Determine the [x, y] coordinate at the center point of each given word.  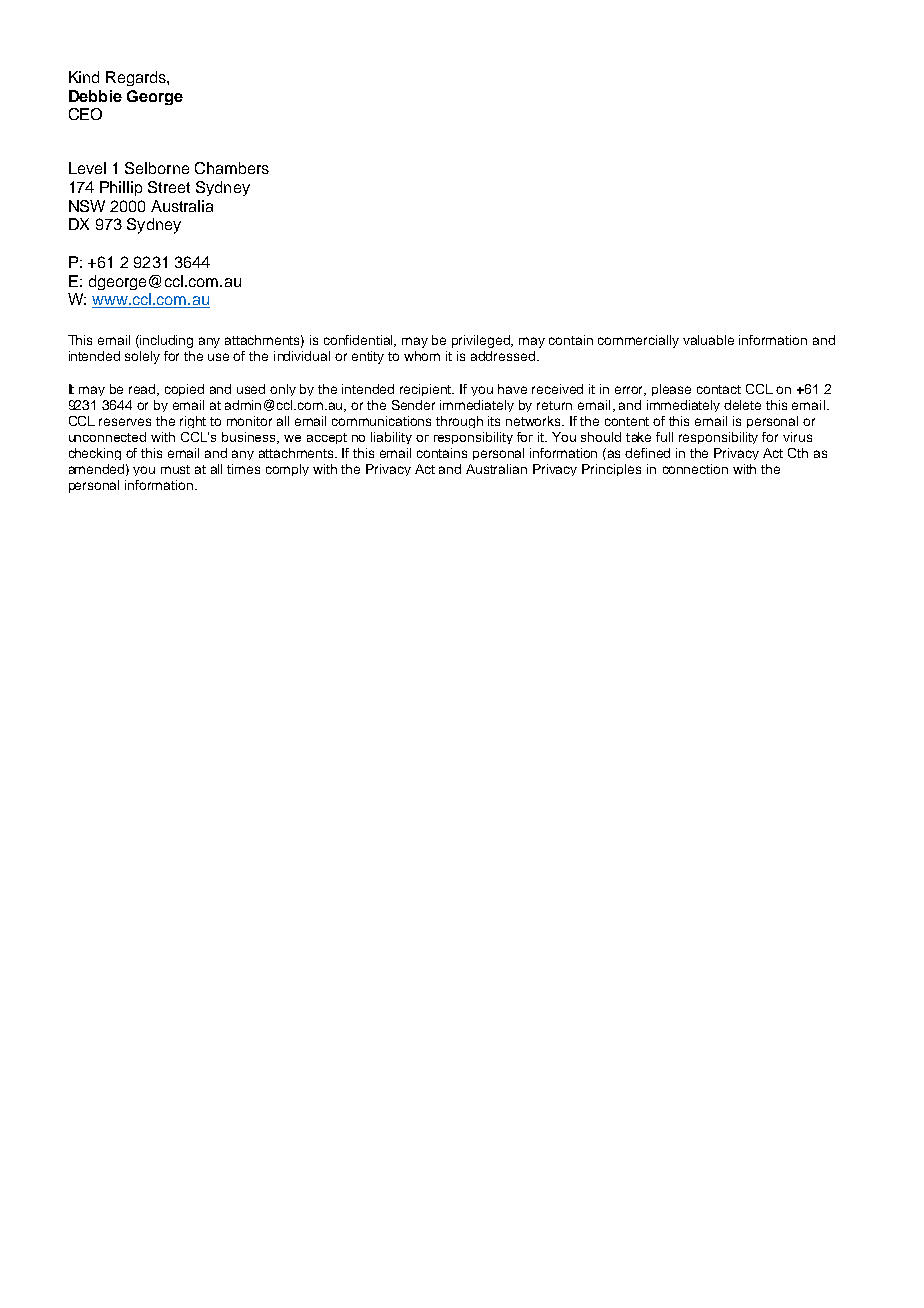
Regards [137, 78]
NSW [87, 206]
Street [169, 187]
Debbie [95, 96]
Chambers [232, 168]
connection [695, 469]
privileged [482, 341]
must [175, 469]
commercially [638, 341]
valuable [708, 340]
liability [391, 438]
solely [142, 357]
